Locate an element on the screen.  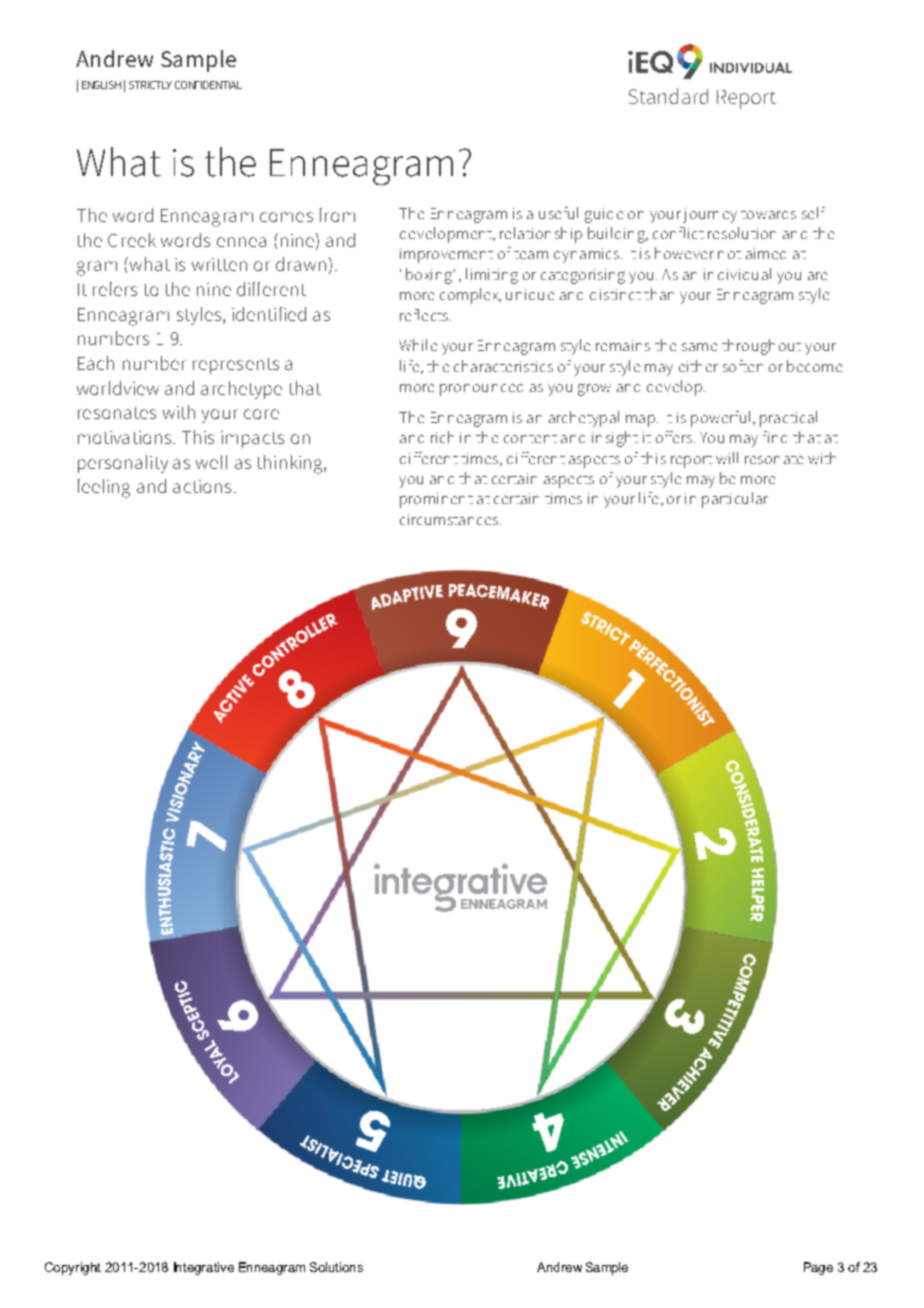
journey is located at coordinates (710, 215).
